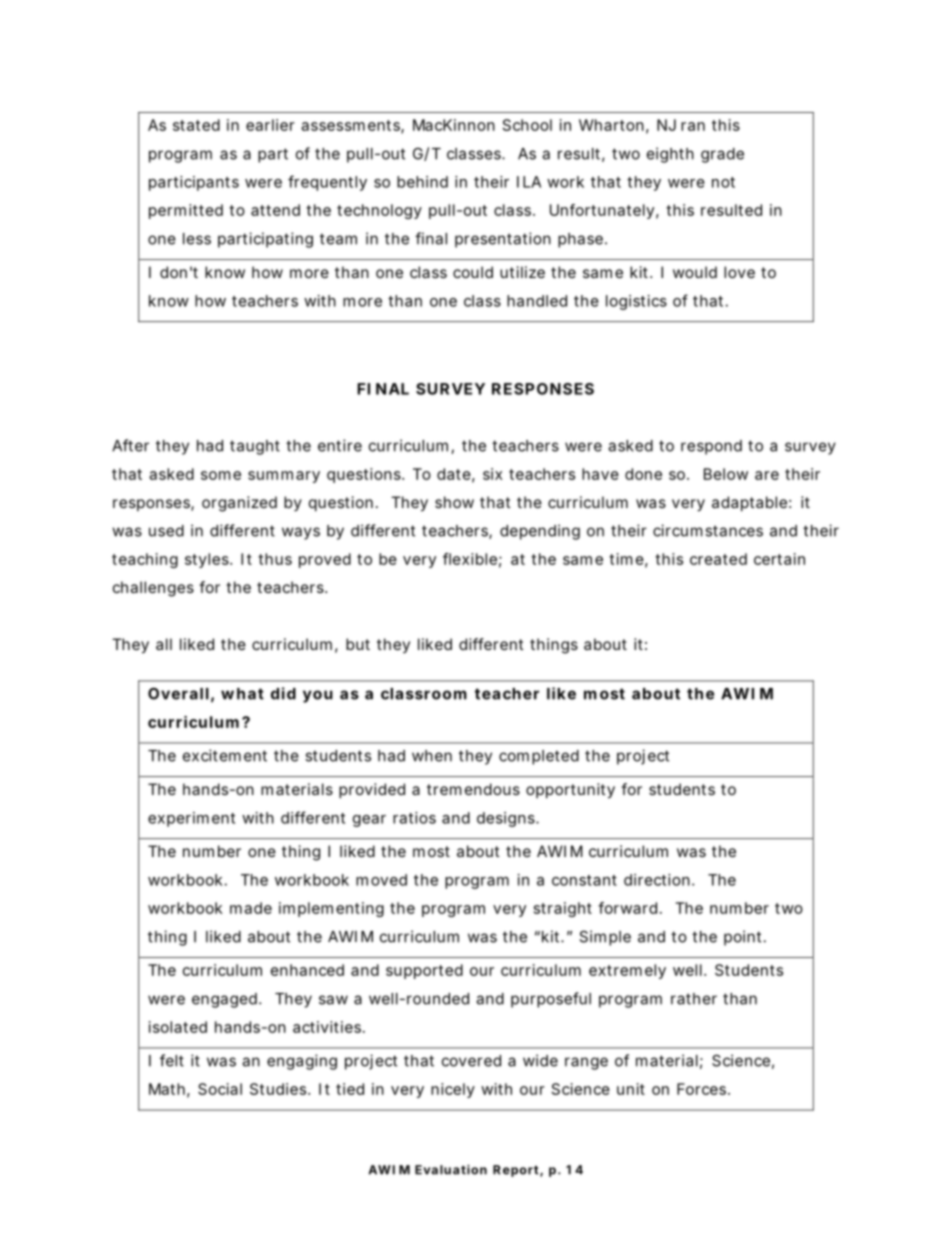 The image size is (952, 1233). What do you see at coordinates (711, 447) in the screenshot?
I see `respond` at bounding box center [711, 447].
